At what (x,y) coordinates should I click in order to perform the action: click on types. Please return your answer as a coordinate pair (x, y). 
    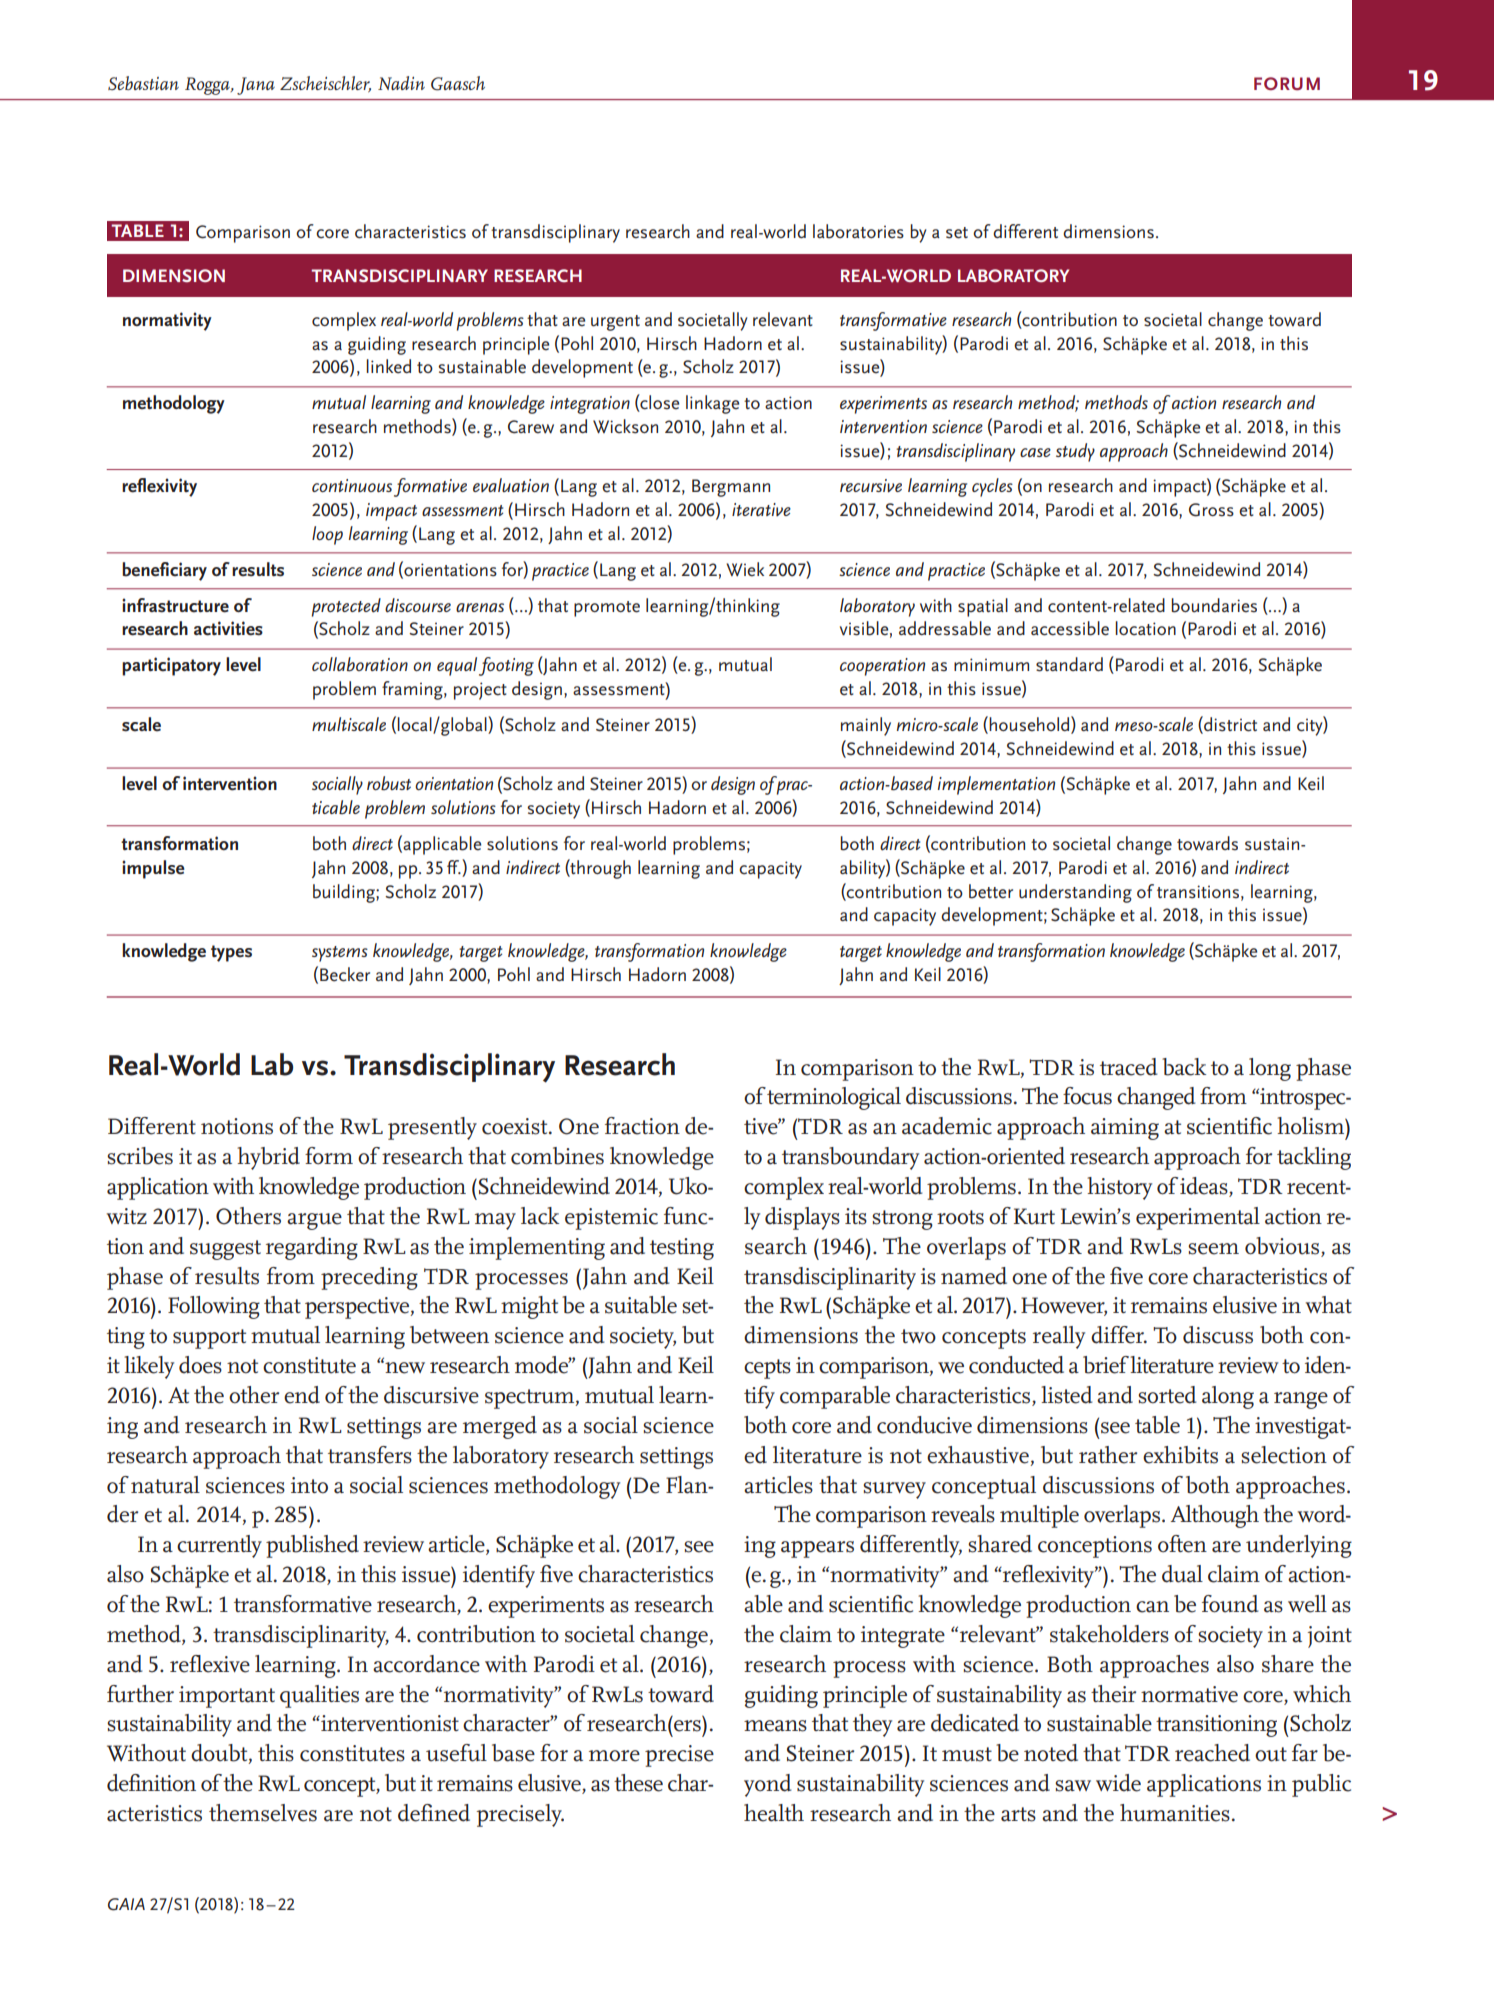
    Looking at the image, I should click on (231, 953).
